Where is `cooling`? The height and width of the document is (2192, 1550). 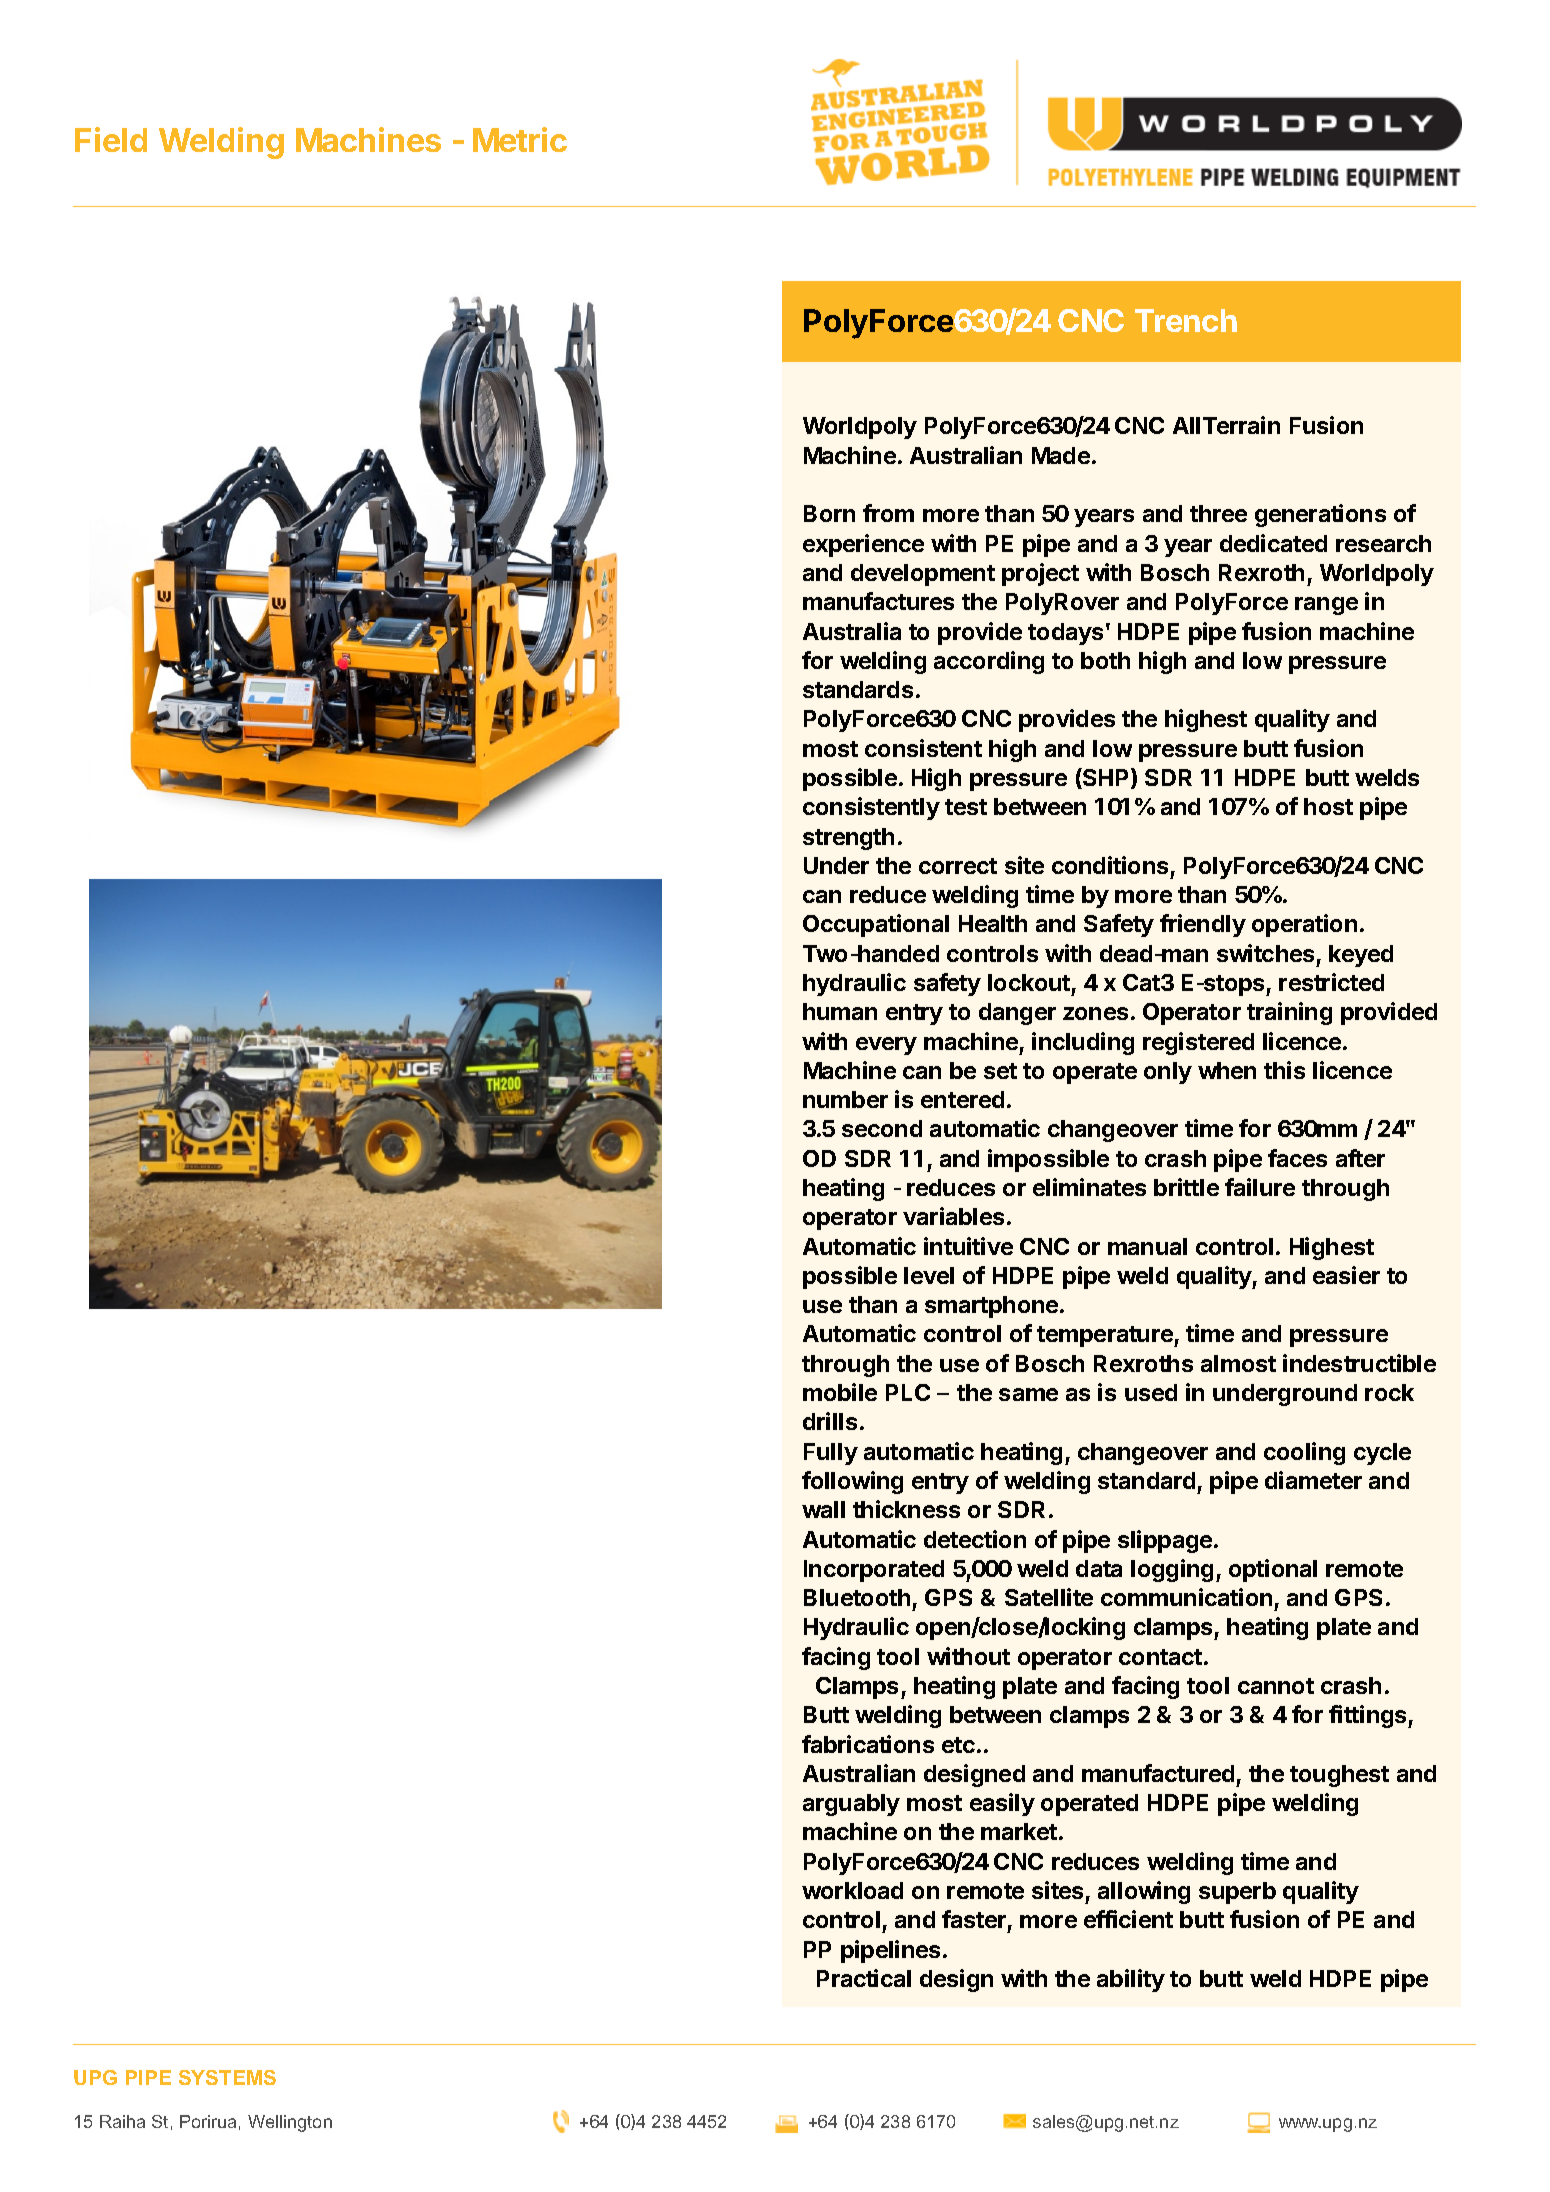 cooling is located at coordinates (1304, 1453).
